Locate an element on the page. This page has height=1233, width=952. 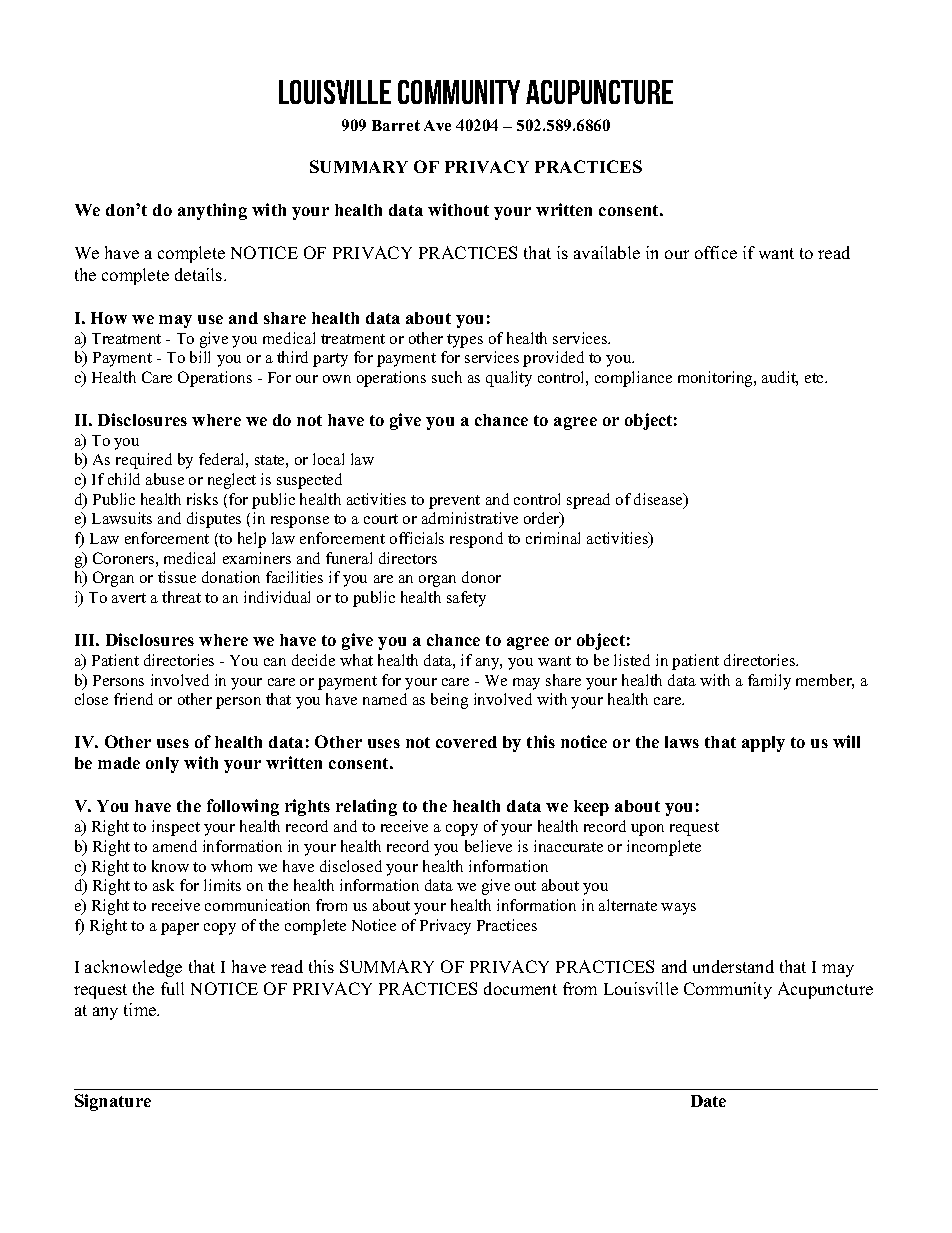
office is located at coordinates (716, 252).
